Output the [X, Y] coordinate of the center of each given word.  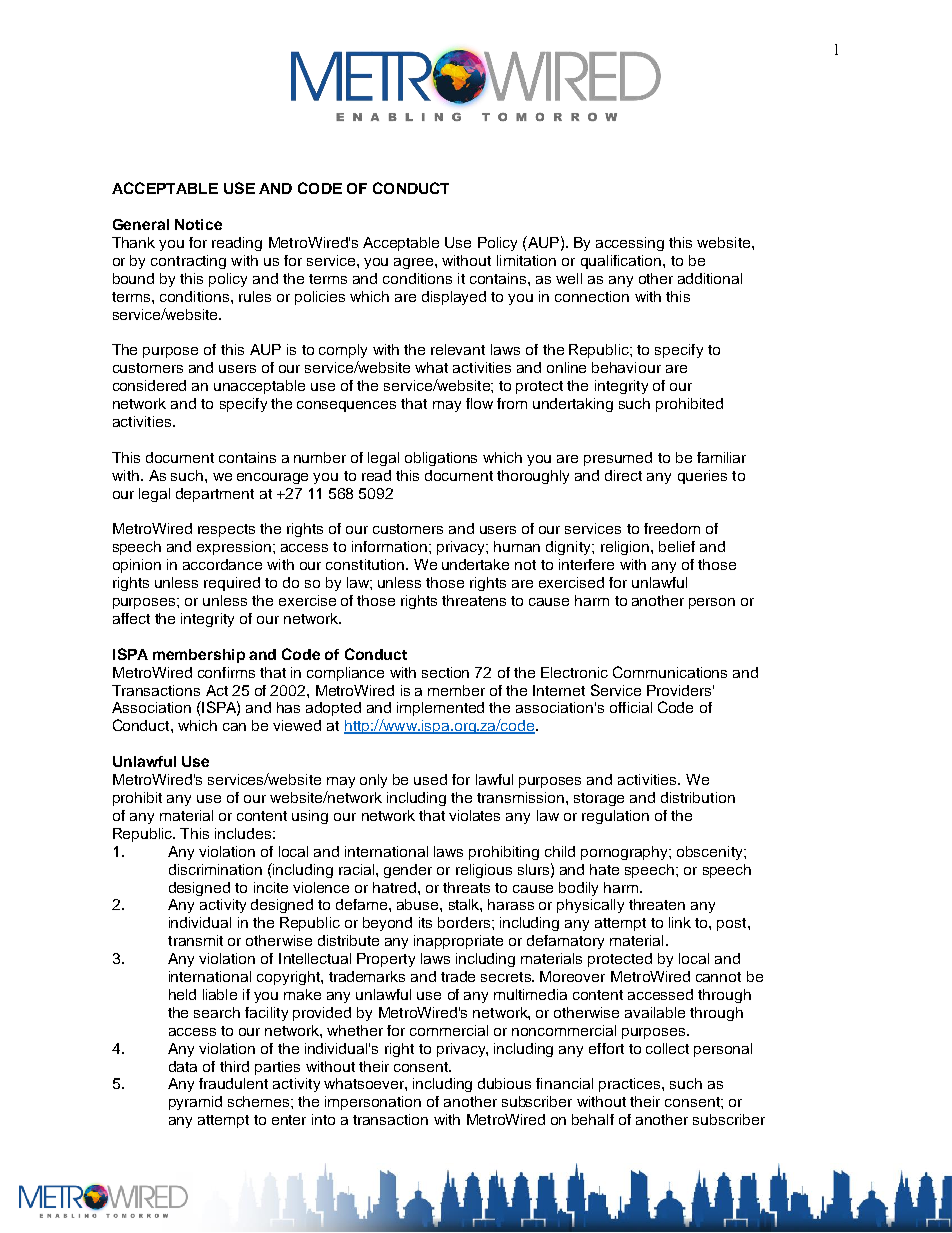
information [389, 546]
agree [415, 263]
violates [474, 815]
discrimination [215, 869]
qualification [622, 262]
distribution [698, 797]
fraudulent [233, 1083]
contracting [188, 262]
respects [226, 530]
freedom [672, 528]
